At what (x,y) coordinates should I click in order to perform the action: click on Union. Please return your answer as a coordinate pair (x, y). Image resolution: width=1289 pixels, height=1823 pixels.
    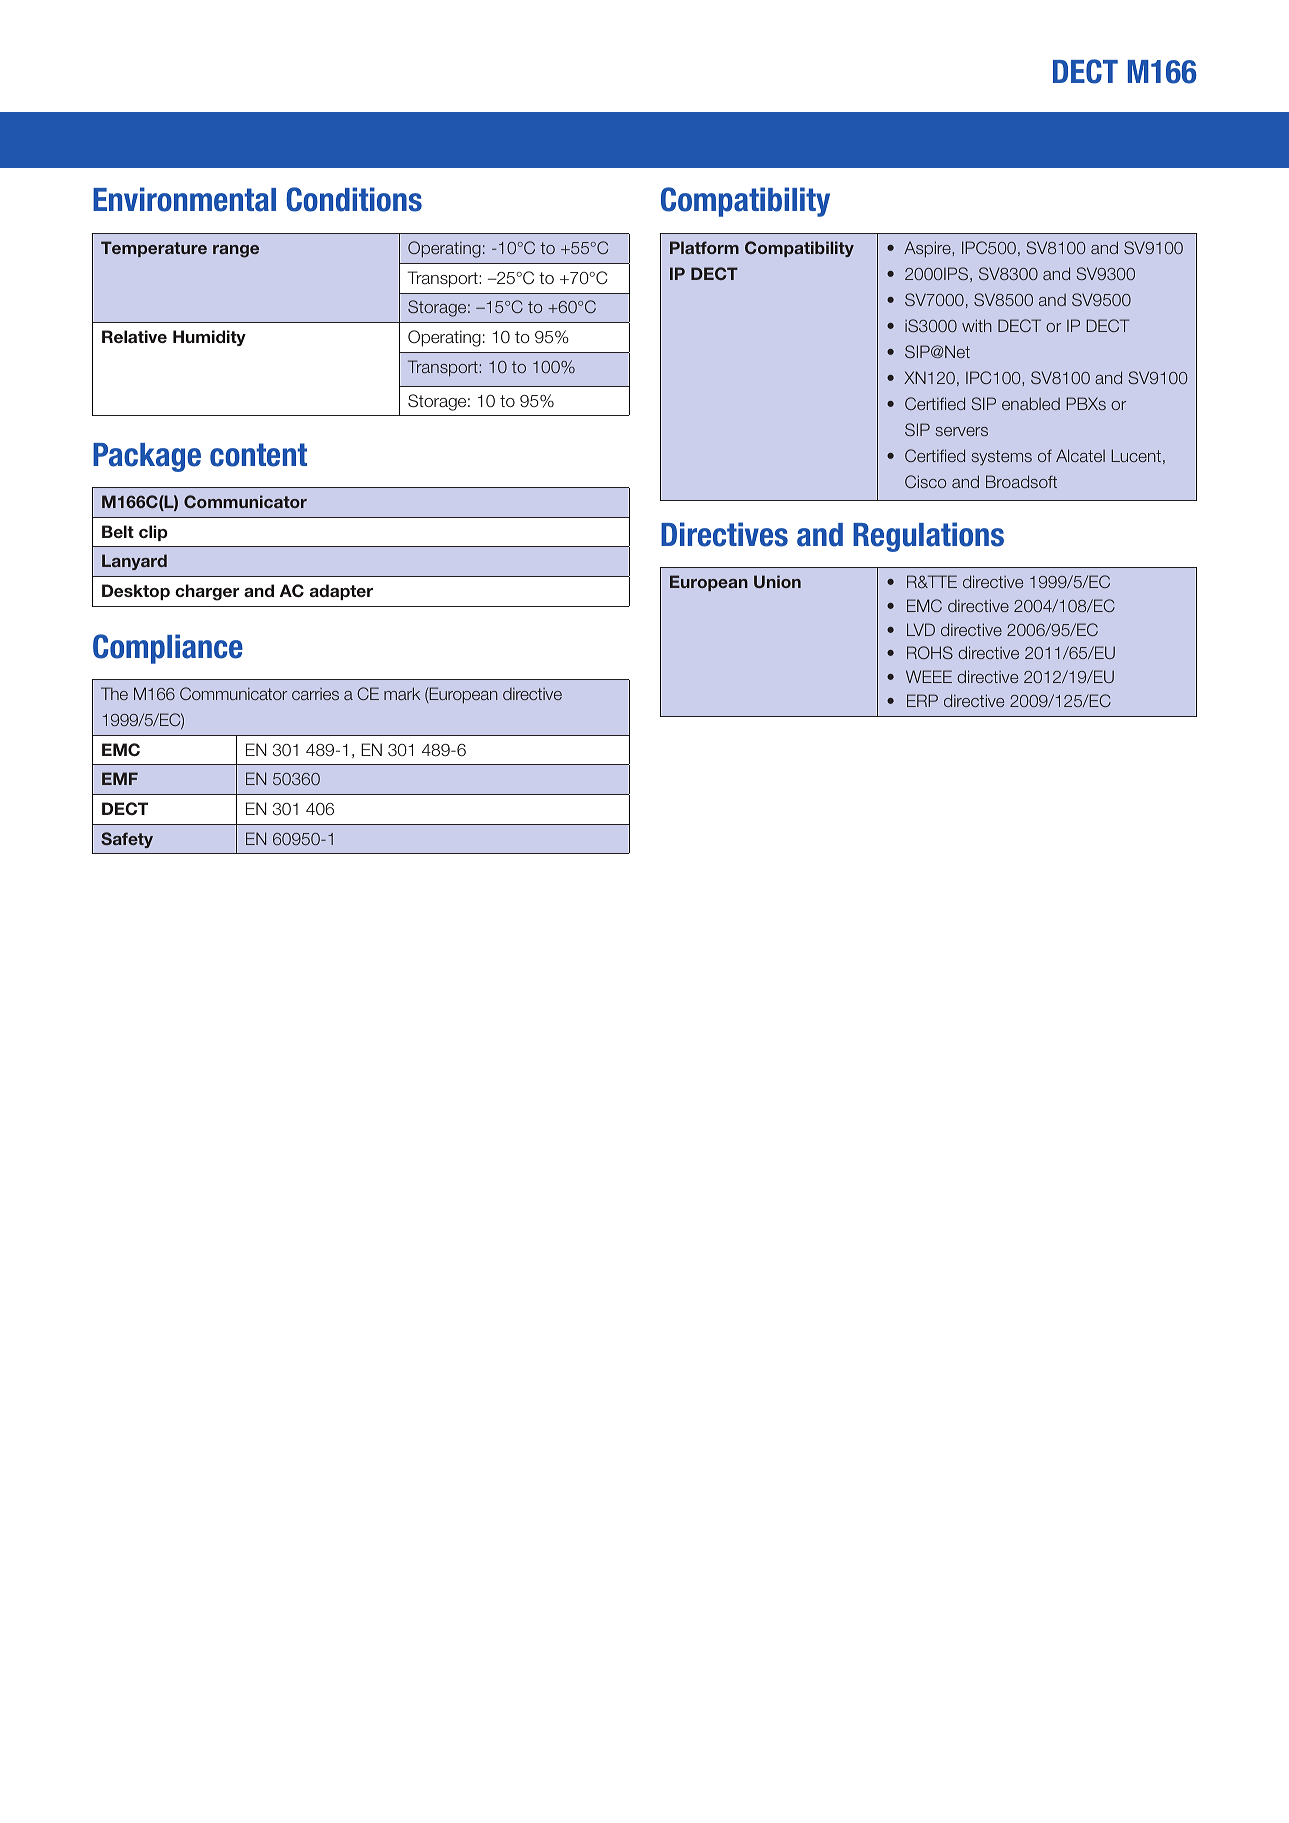
    Looking at the image, I should click on (777, 581).
